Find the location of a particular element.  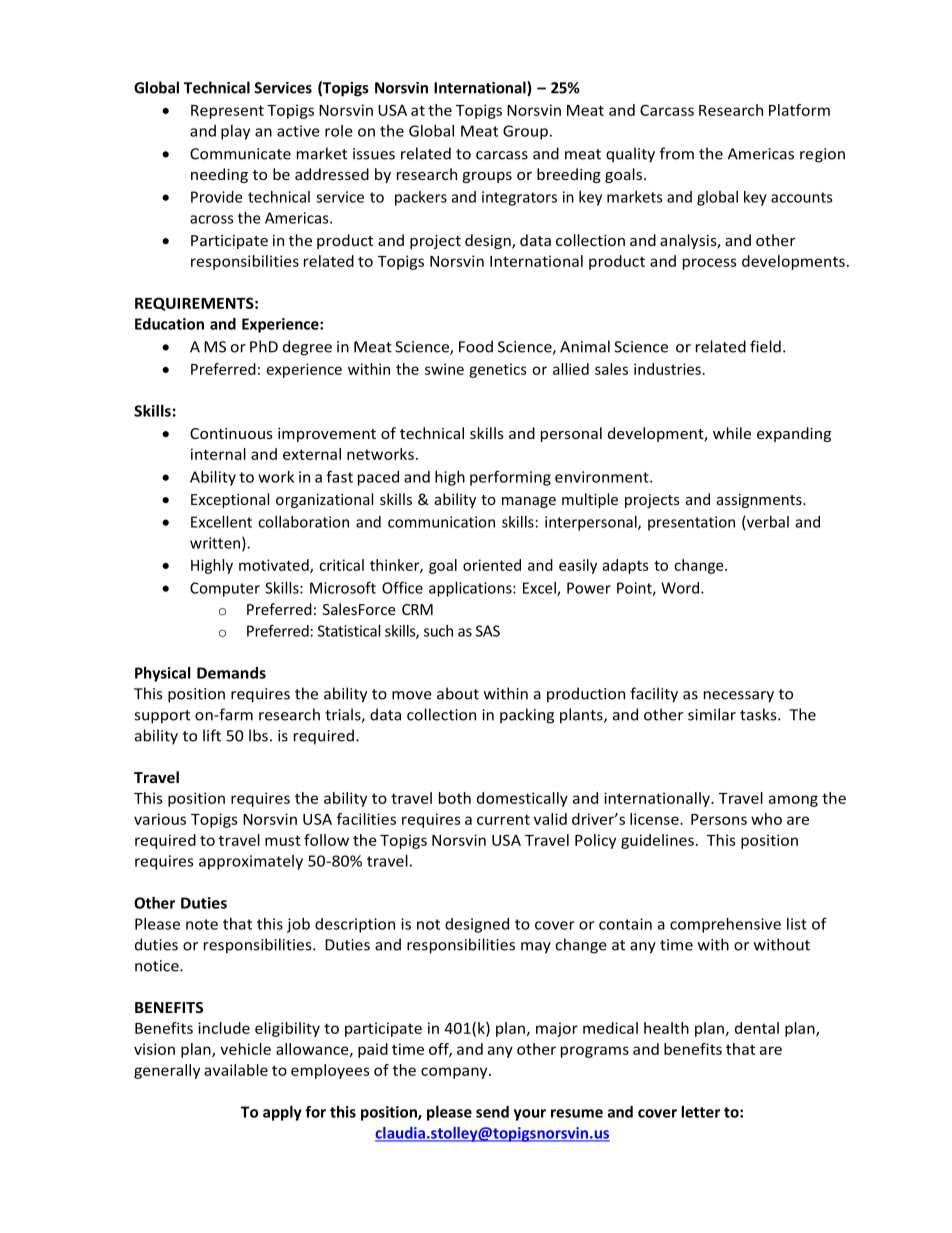

send is located at coordinates (492, 1112).
